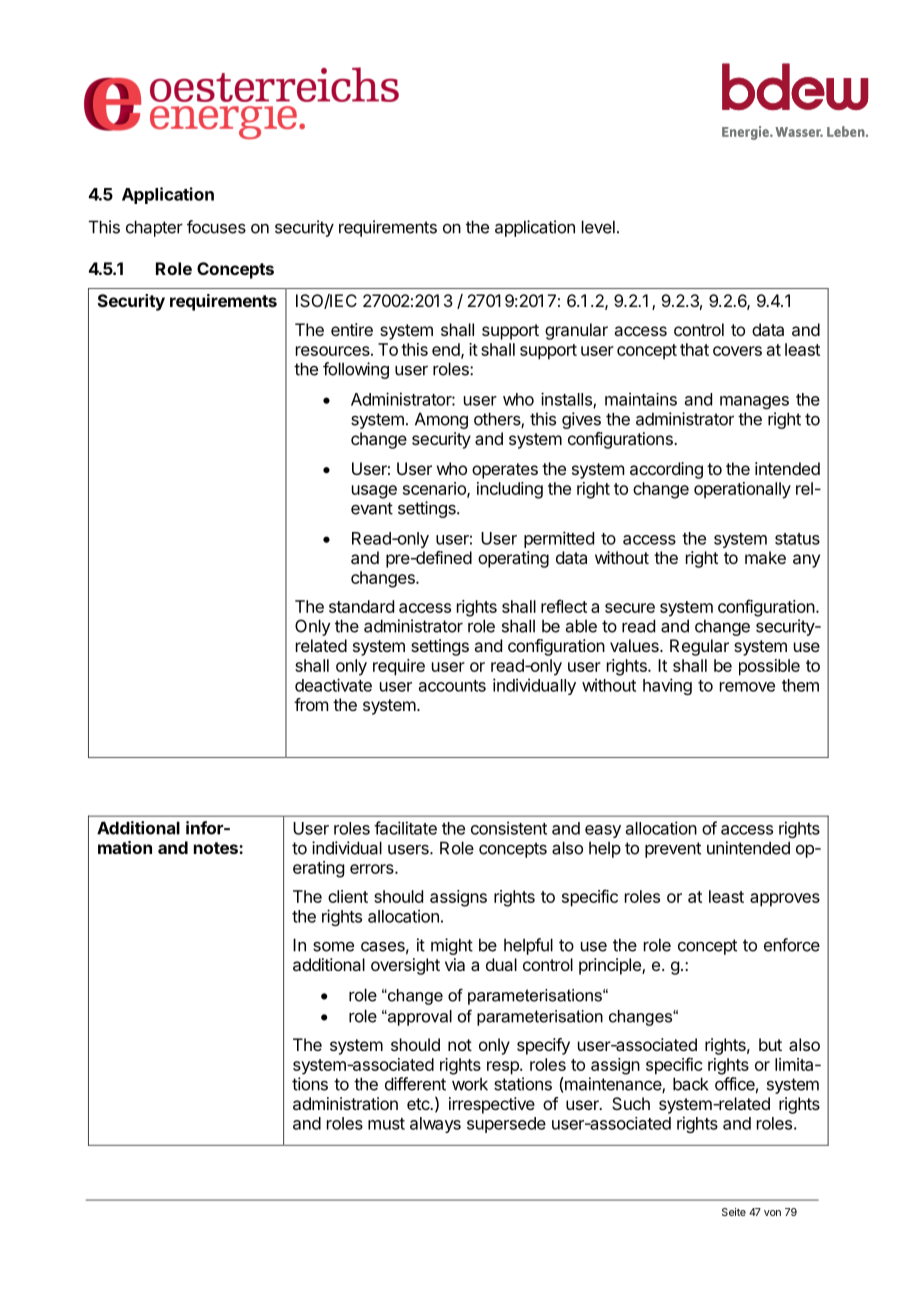 This screenshot has height=1308, width=924. I want to click on covers, so click(737, 351).
